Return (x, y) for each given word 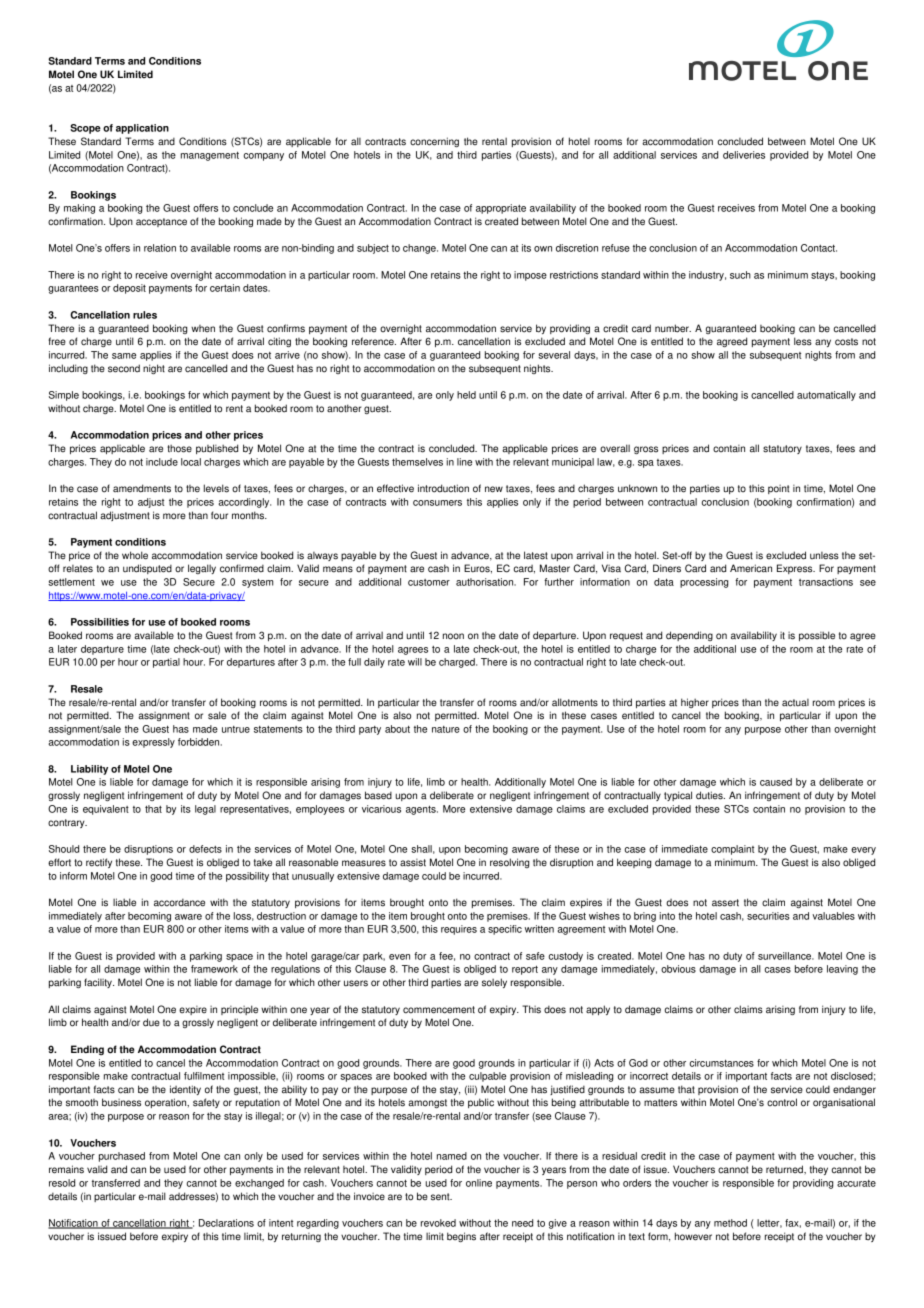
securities (768, 916)
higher (695, 703)
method (730, 1223)
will (415, 662)
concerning (434, 142)
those (179, 448)
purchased (122, 1157)
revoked (438, 1223)
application (142, 129)
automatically (826, 396)
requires (459, 930)
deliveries (744, 155)
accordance (179, 903)
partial (166, 663)
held (466, 395)
